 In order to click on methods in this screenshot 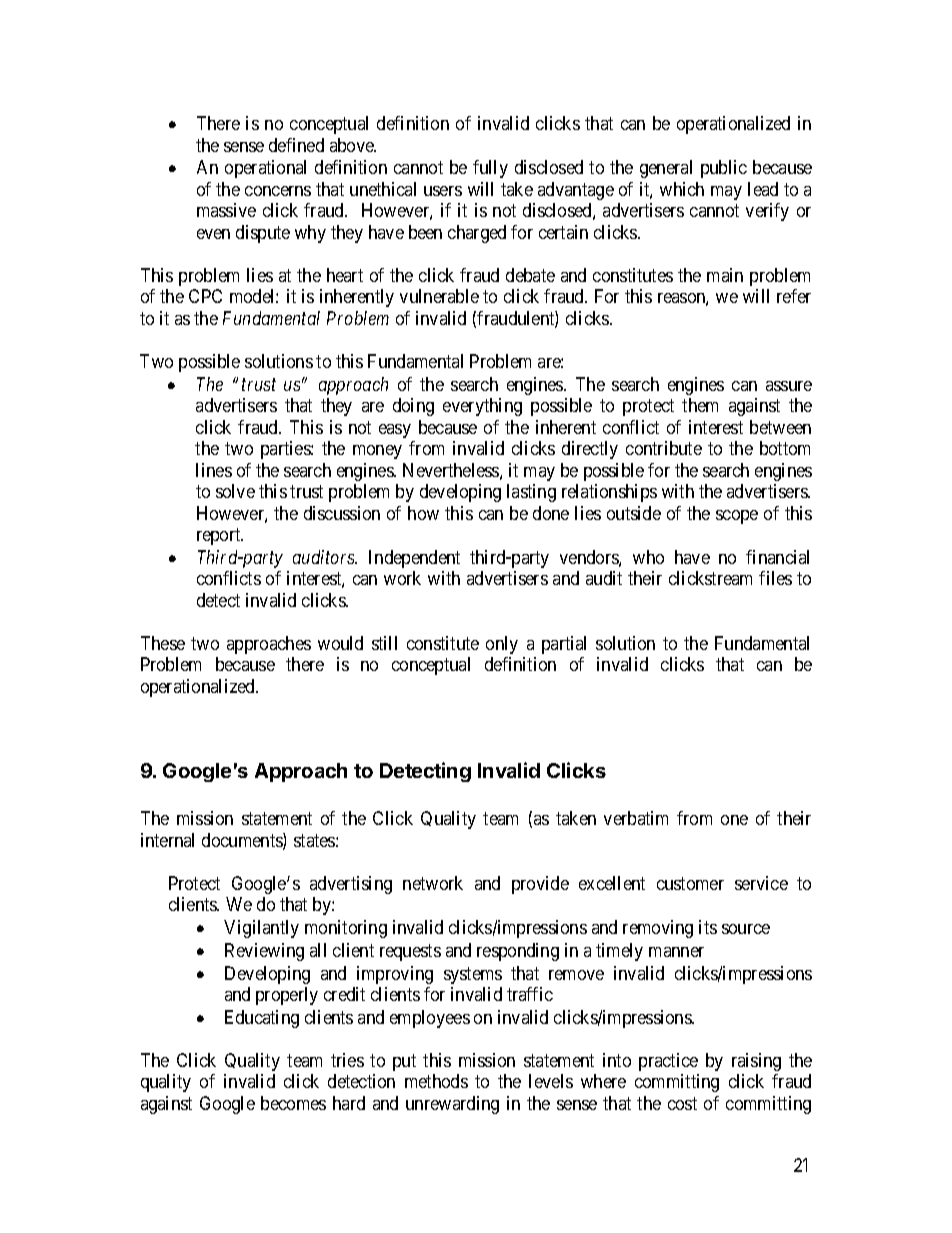, I will do `click(436, 1081)`.
